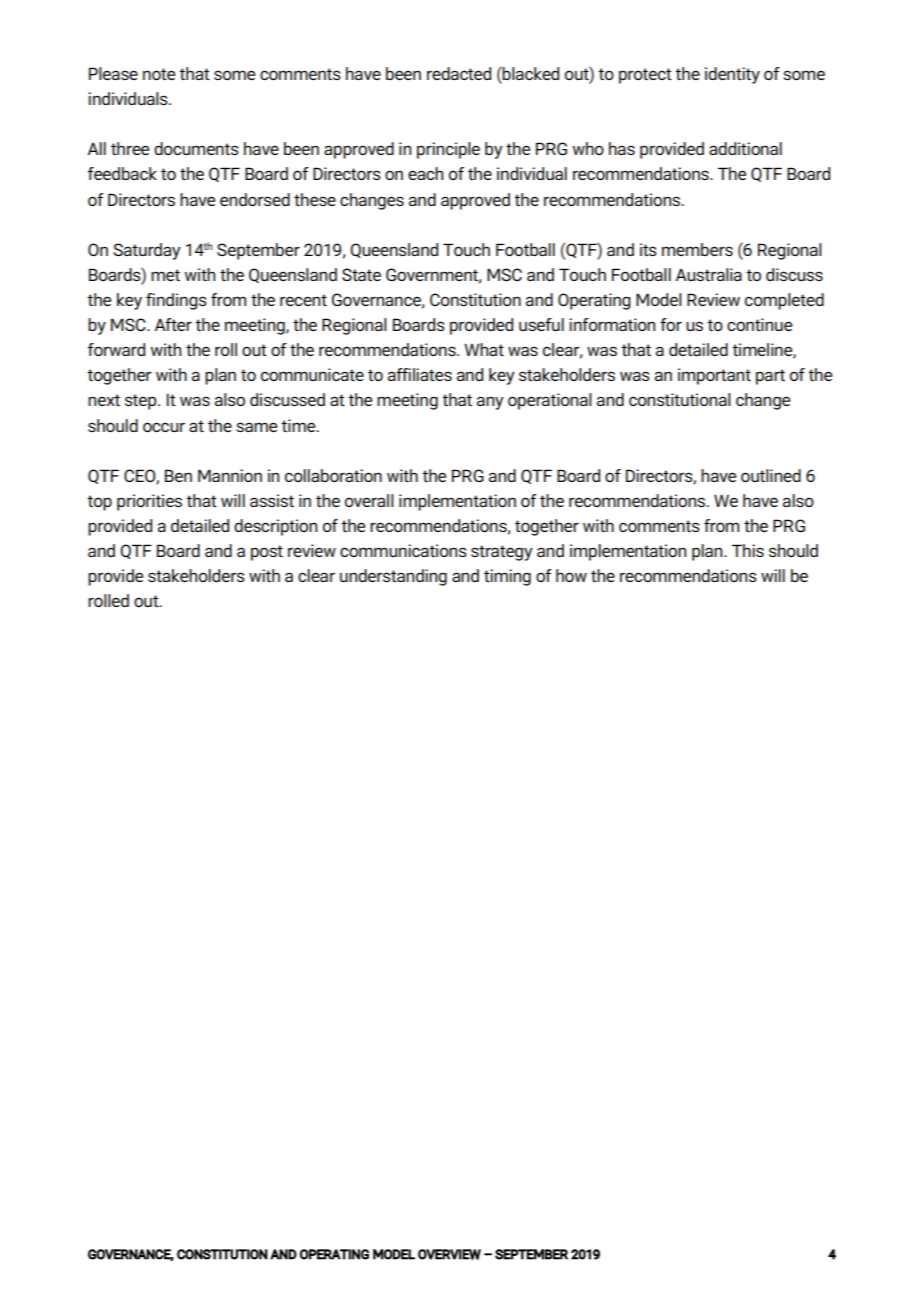 The image size is (924, 1308). Describe the element at coordinates (159, 74) in the screenshot. I see `note` at that location.
